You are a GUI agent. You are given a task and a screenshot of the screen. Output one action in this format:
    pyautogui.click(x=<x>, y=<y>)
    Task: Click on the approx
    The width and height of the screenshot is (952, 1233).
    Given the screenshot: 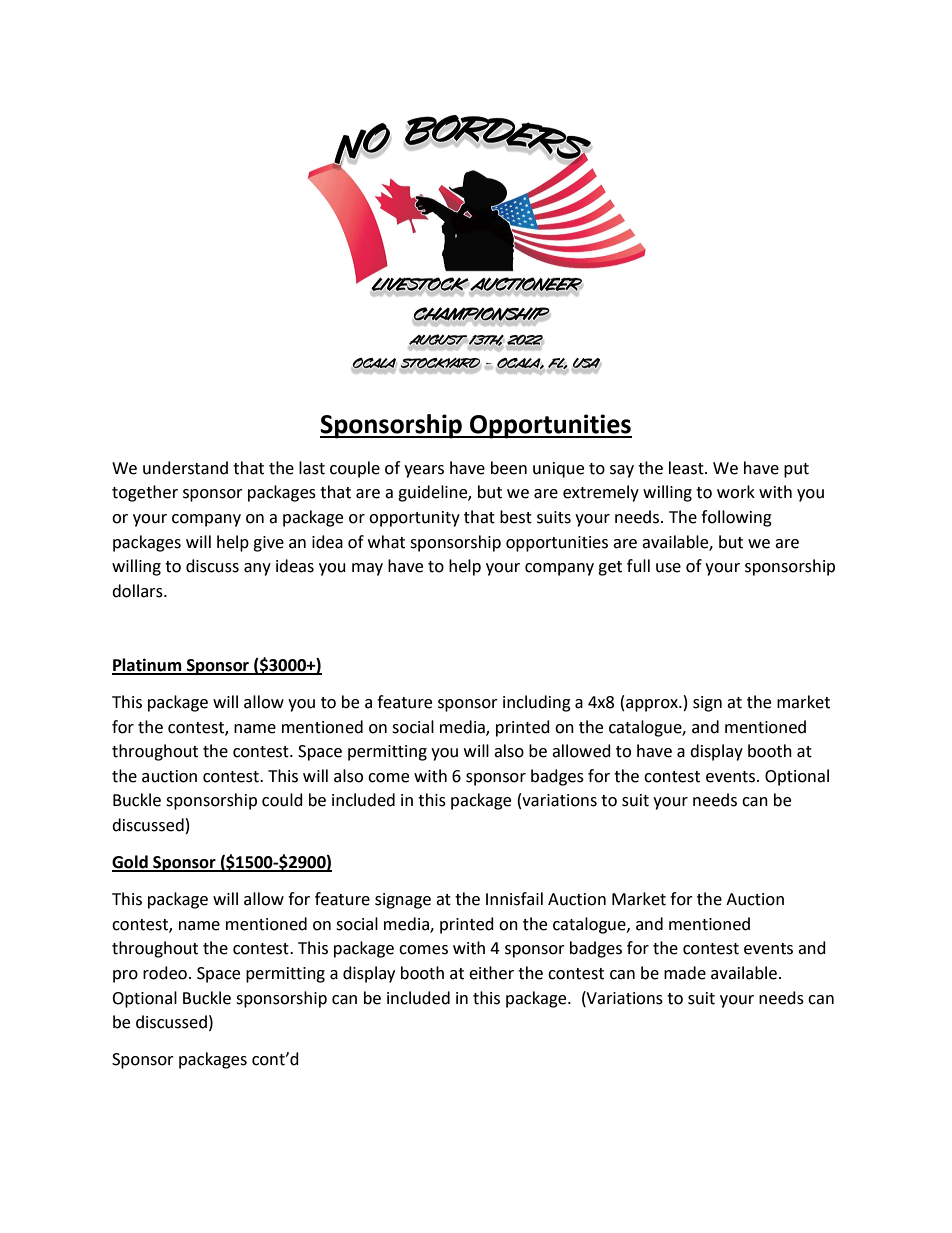 What is the action you would take?
    pyautogui.click(x=653, y=705)
